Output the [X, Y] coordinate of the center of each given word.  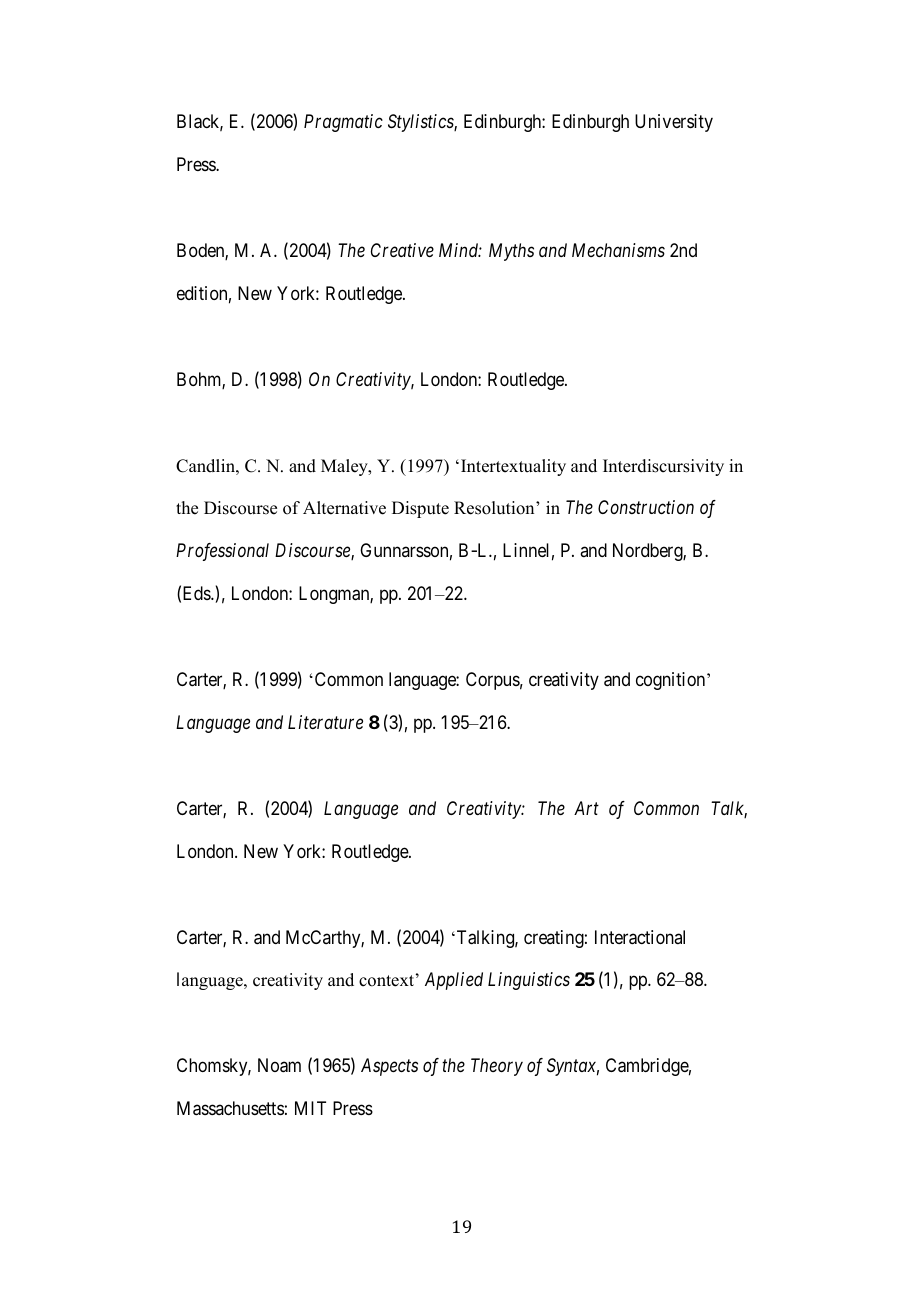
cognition [672, 681]
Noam [279, 1065]
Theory [497, 1067]
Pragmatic [343, 123]
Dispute [420, 509]
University [674, 123]
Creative [402, 250]
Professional [222, 552]
